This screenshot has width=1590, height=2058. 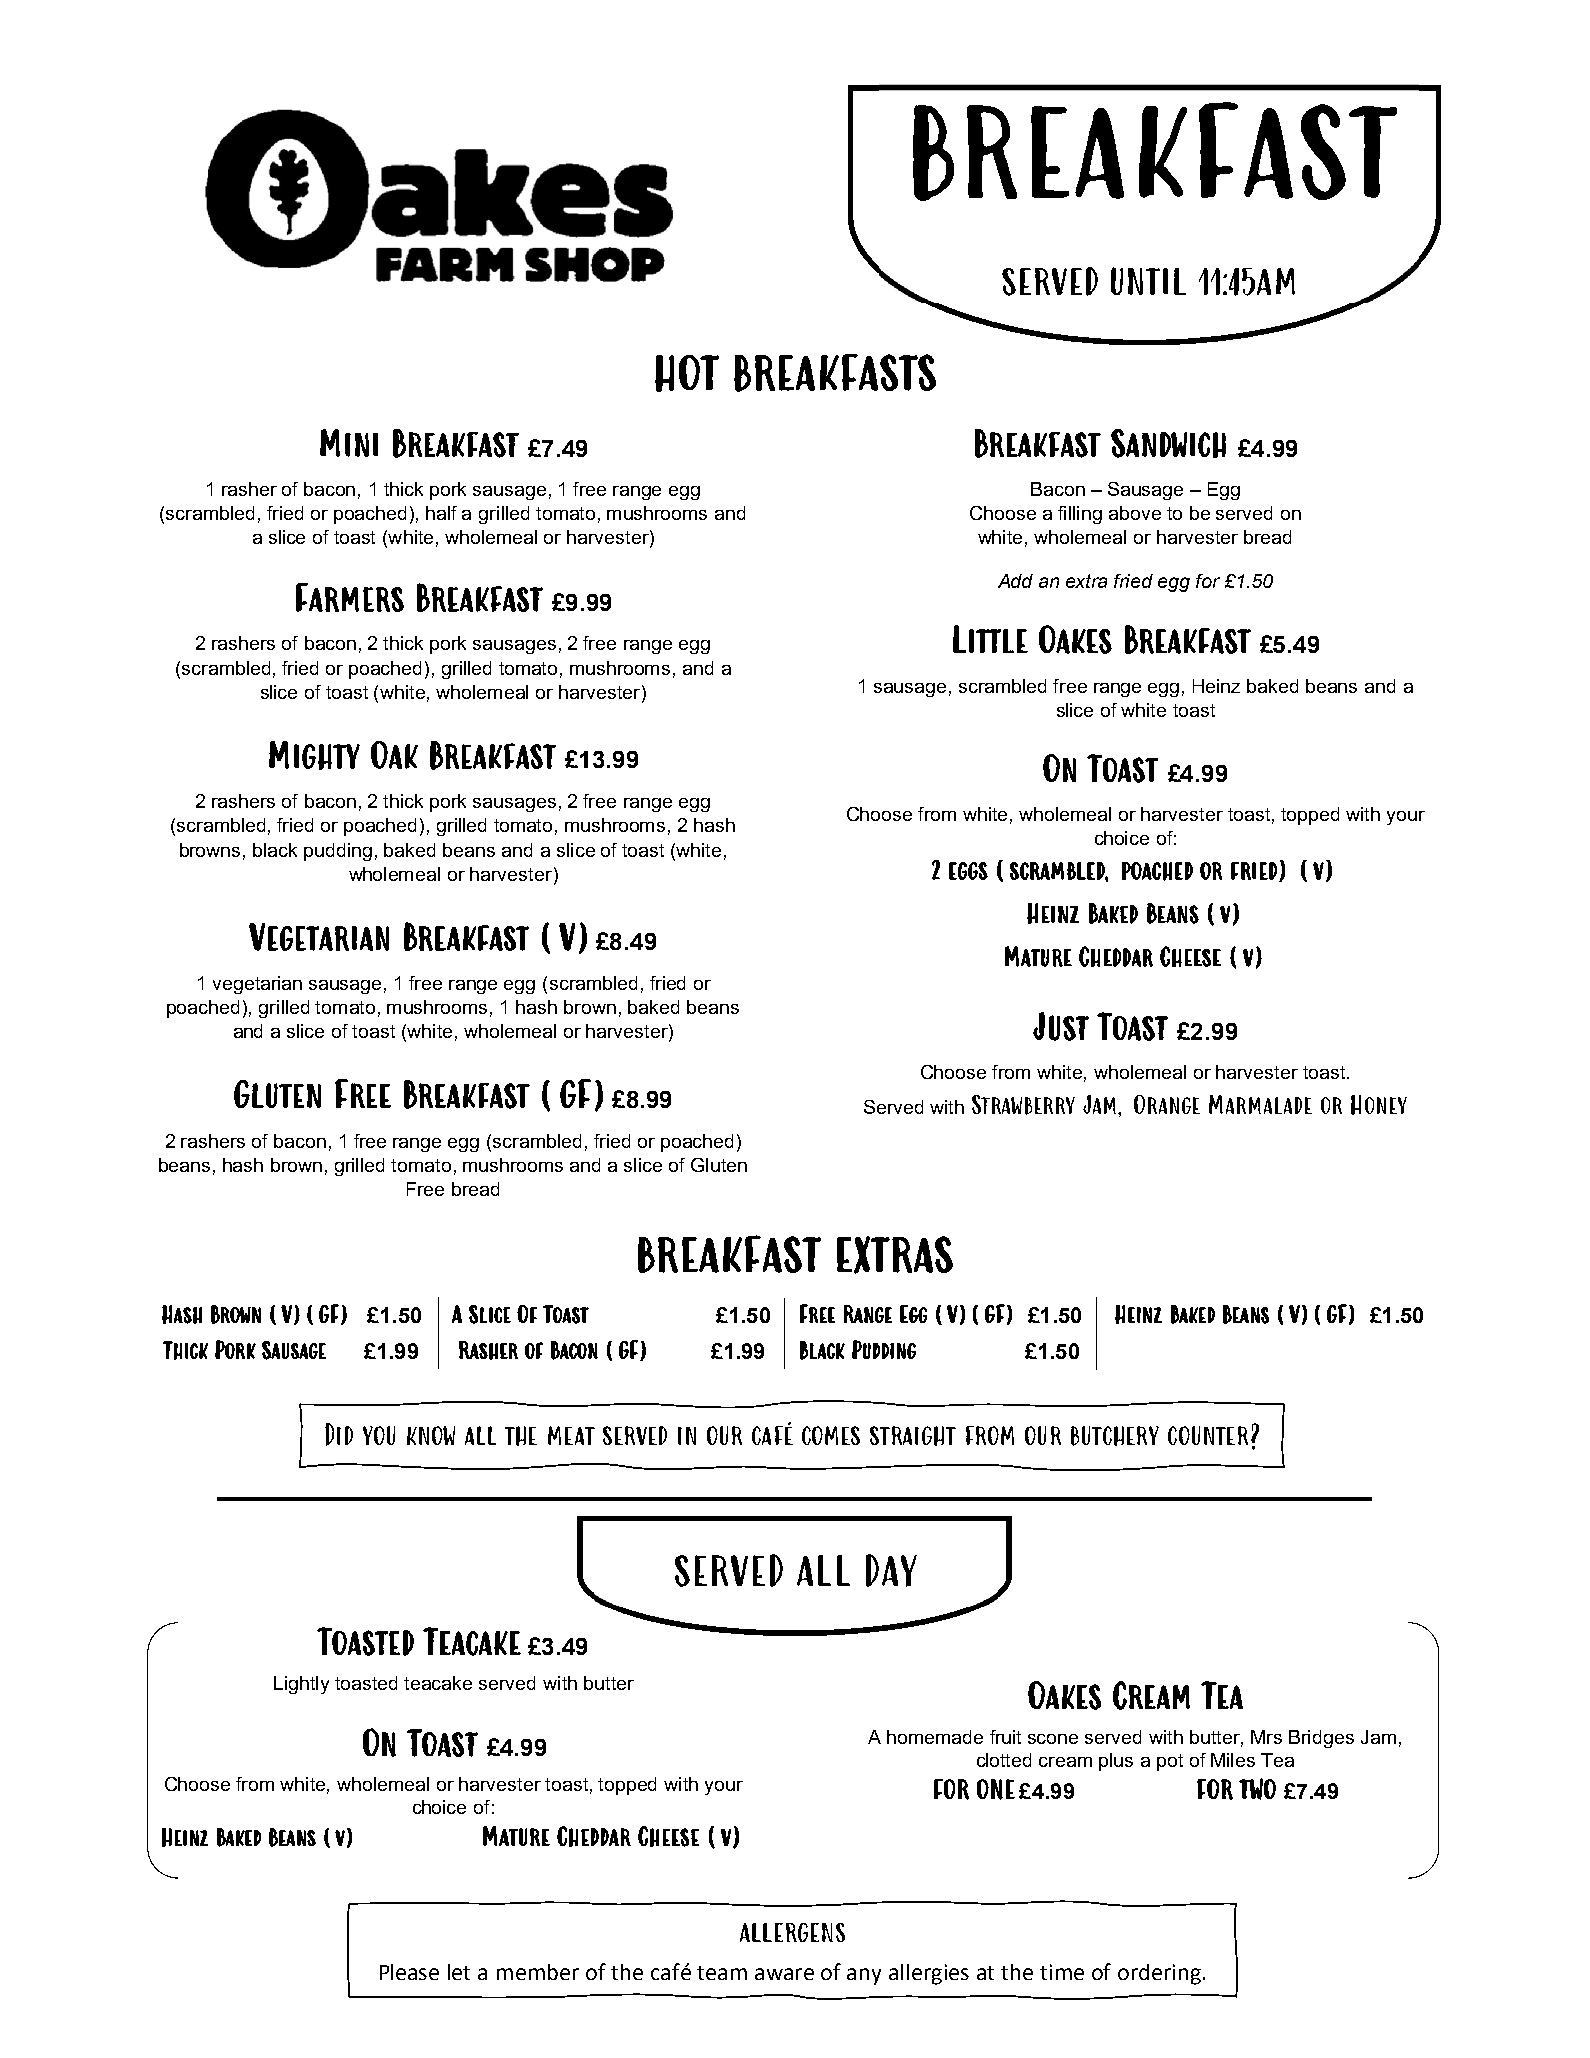 I want to click on Mighty, so click(x=314, y=755).
